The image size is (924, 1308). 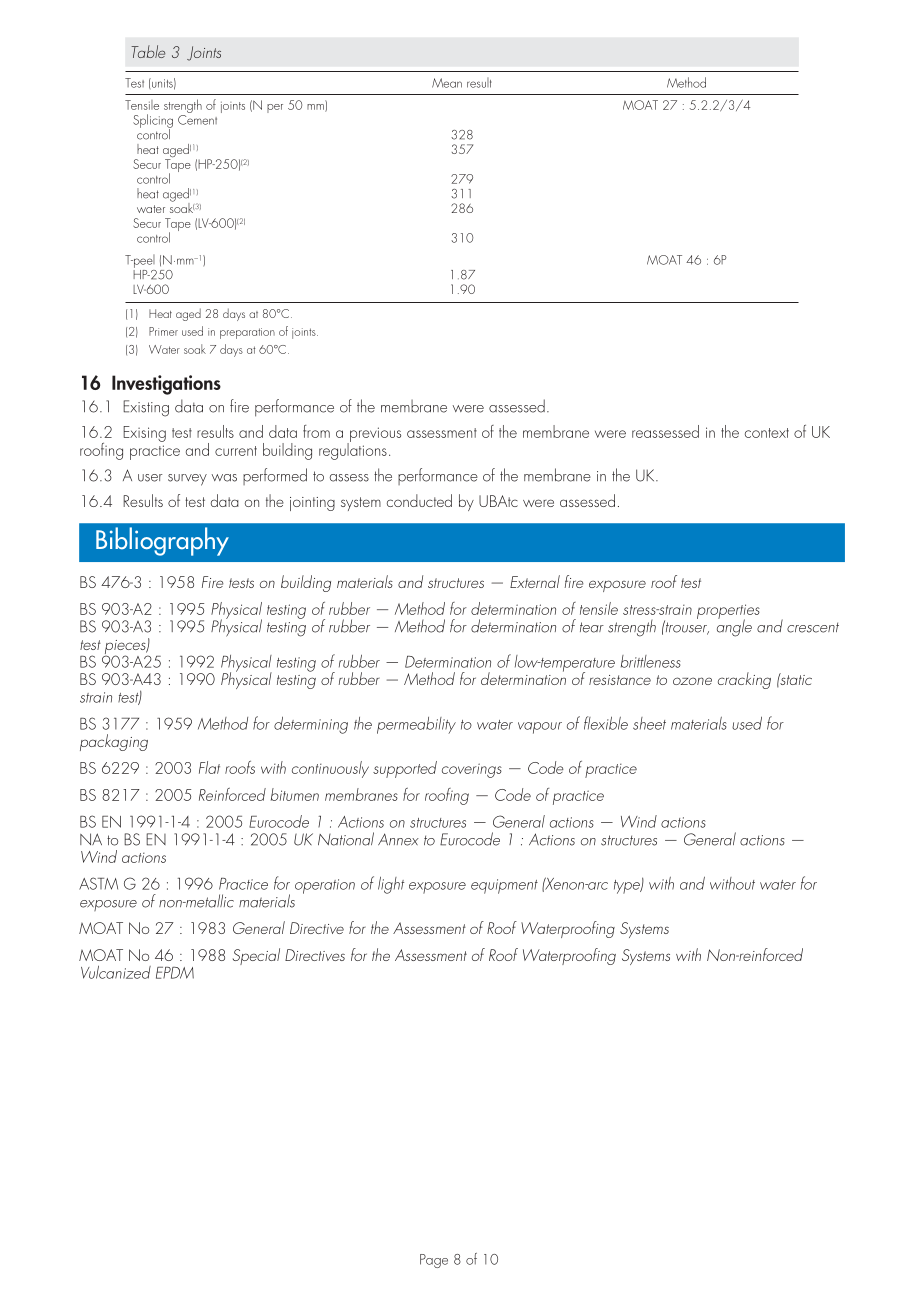 What do you see at coordinates (162, 541) in the page?
I see `Bibliography` at bounding box center [162, 541].
